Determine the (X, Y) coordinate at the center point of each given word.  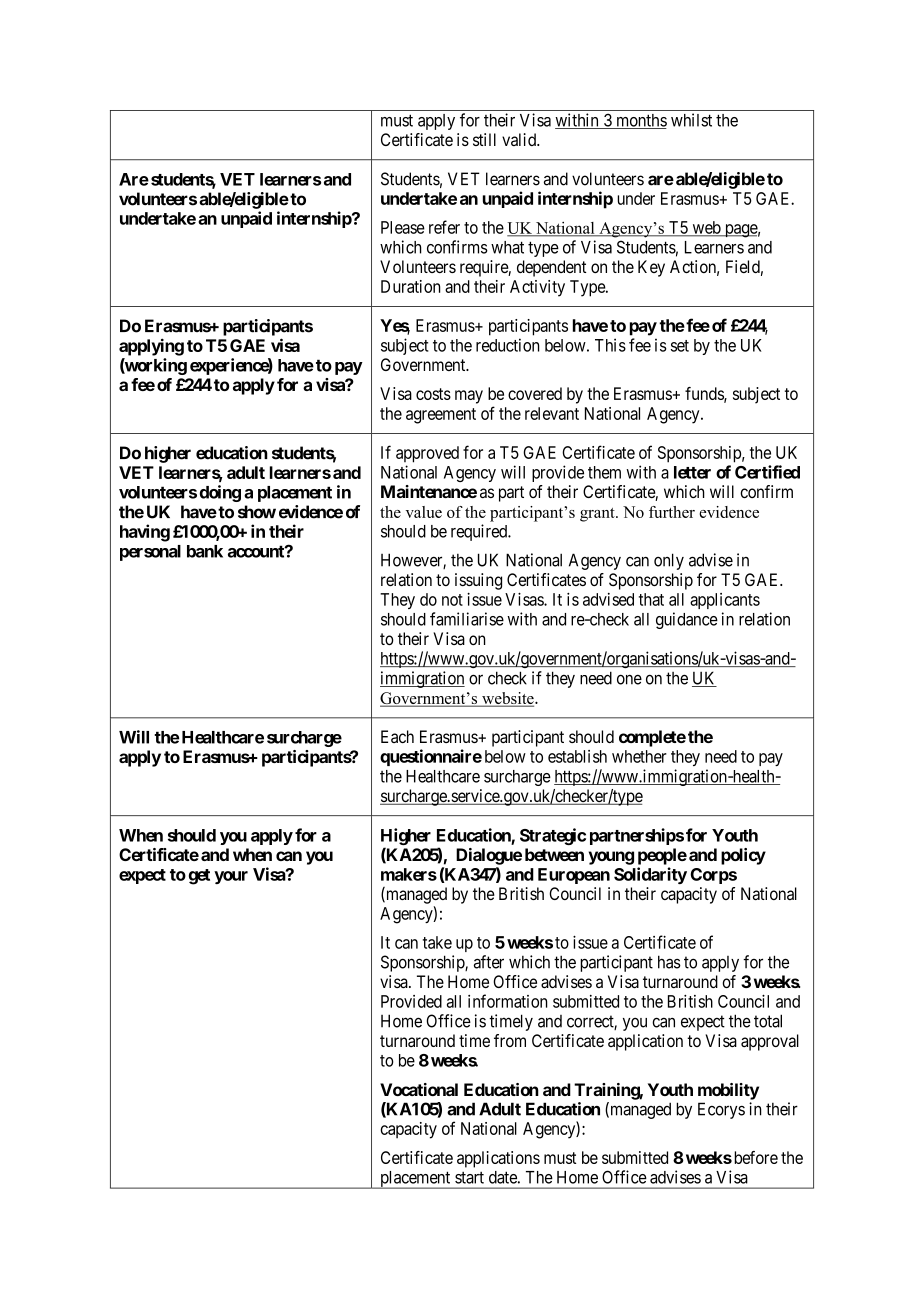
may (469, 397)
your (231, 877)
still (484, 139)
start (469, 1178)
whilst (691, 120)
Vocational (419, 1089)
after (489, 962)
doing (220, 493)
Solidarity (650, 875)
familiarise (467, 619)
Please (403, 227)
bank (205, 551)
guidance (687, 620)
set (680, 346)
